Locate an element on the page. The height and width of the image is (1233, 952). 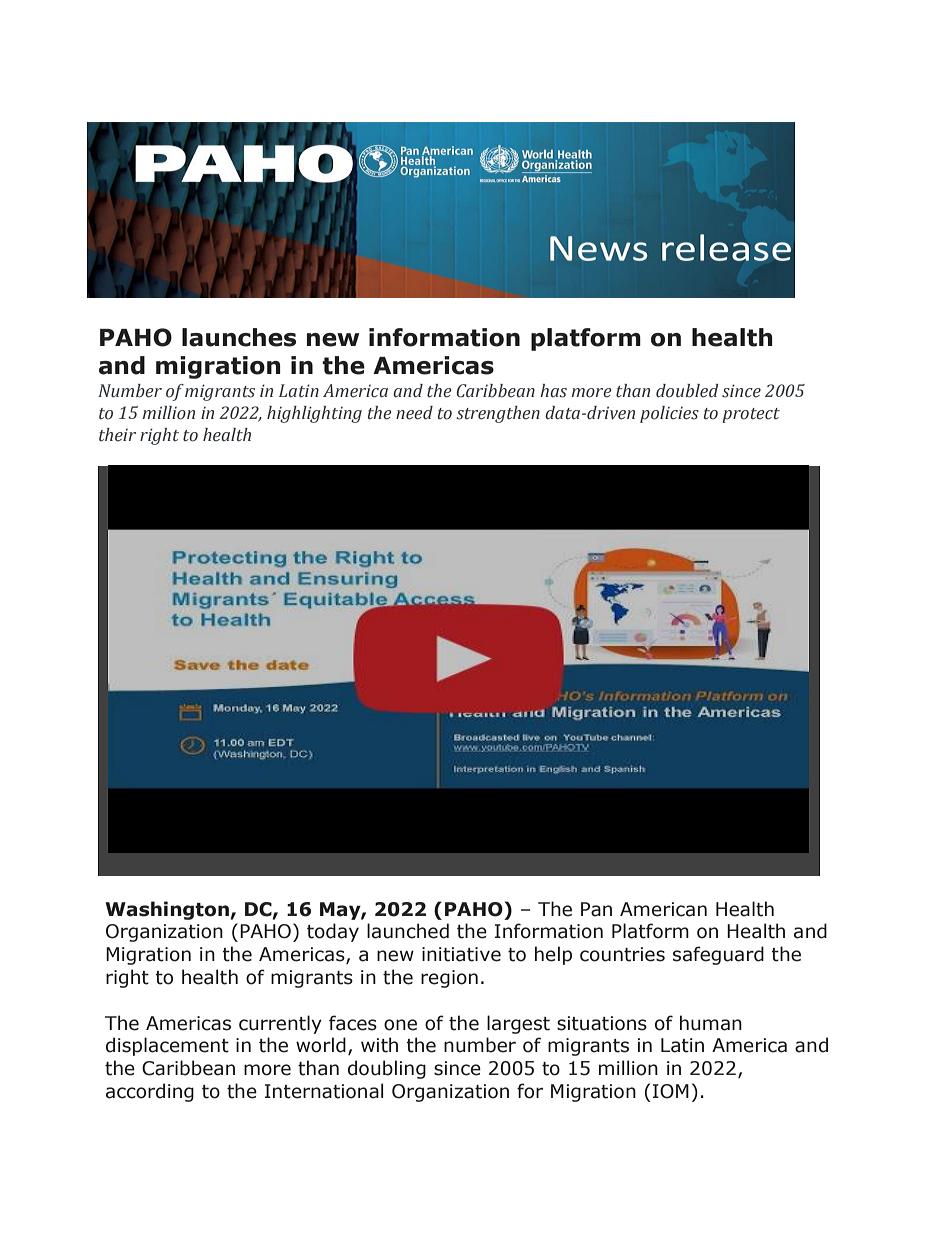
launched is located at coordinates (408, 931).
